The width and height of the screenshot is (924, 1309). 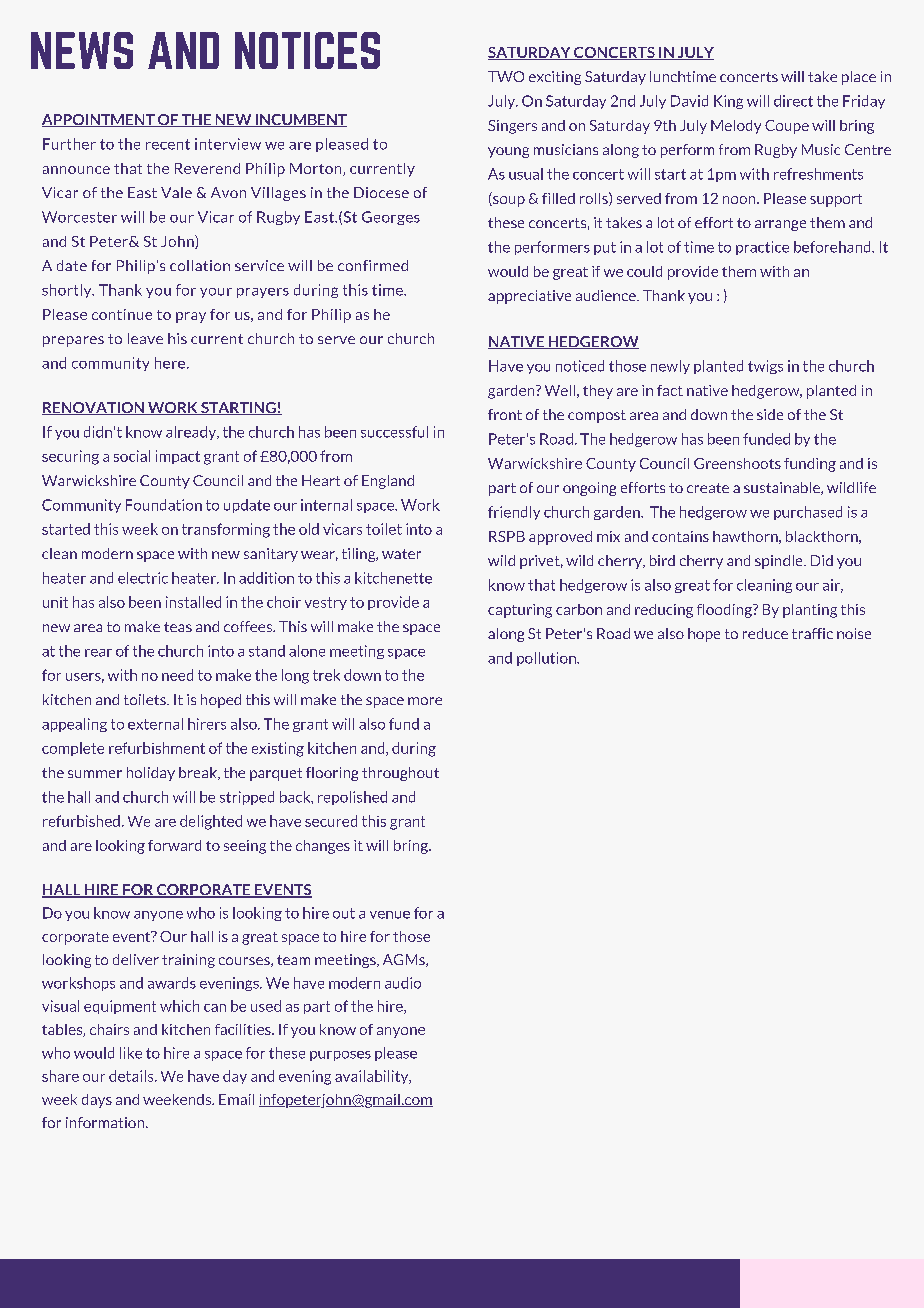 What do you see at coordinates (765, 633) in the screenshot?
I see `reduce` at bounding box center [765, 633].
